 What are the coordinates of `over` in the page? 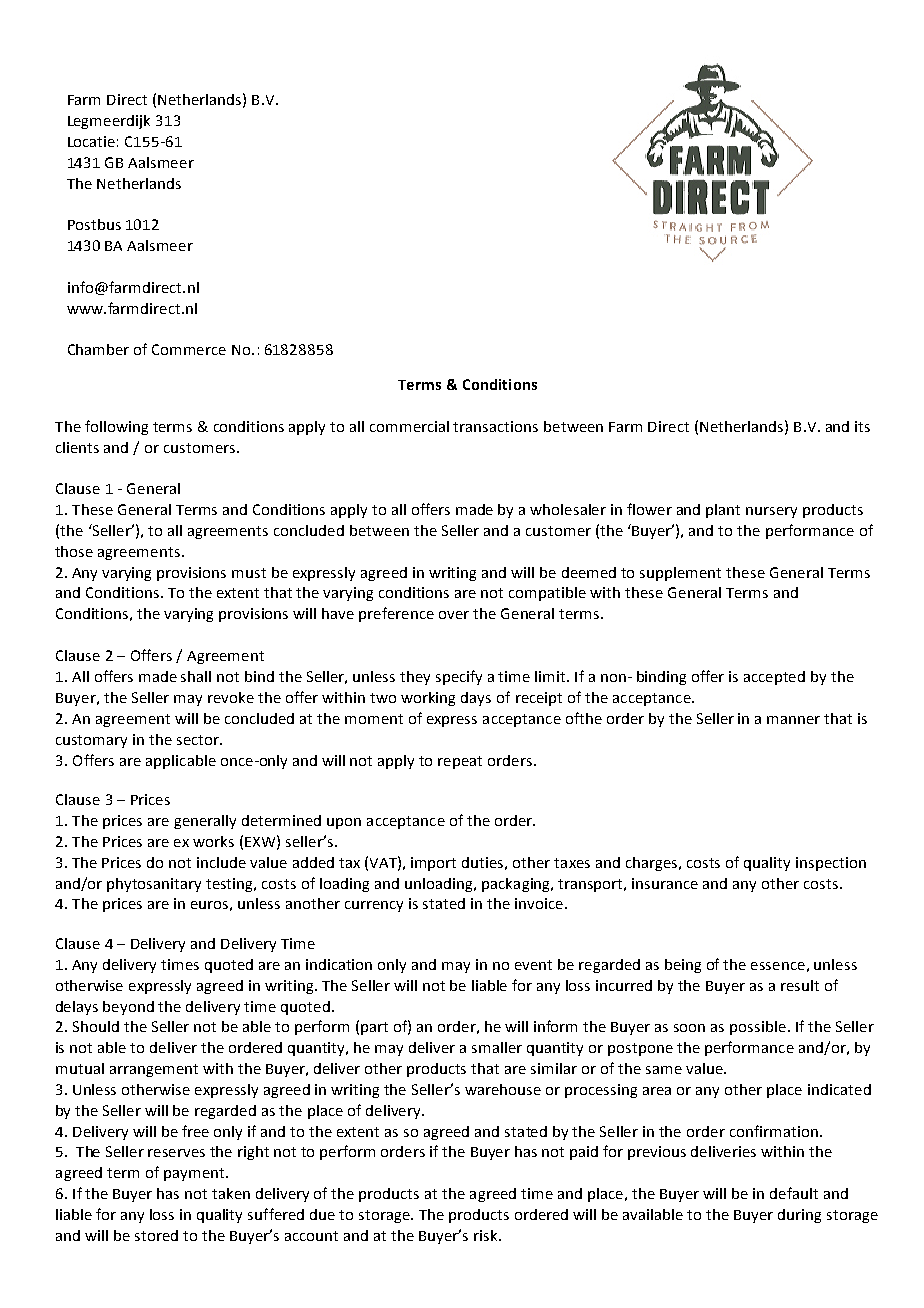 It's located at (454, 615).
